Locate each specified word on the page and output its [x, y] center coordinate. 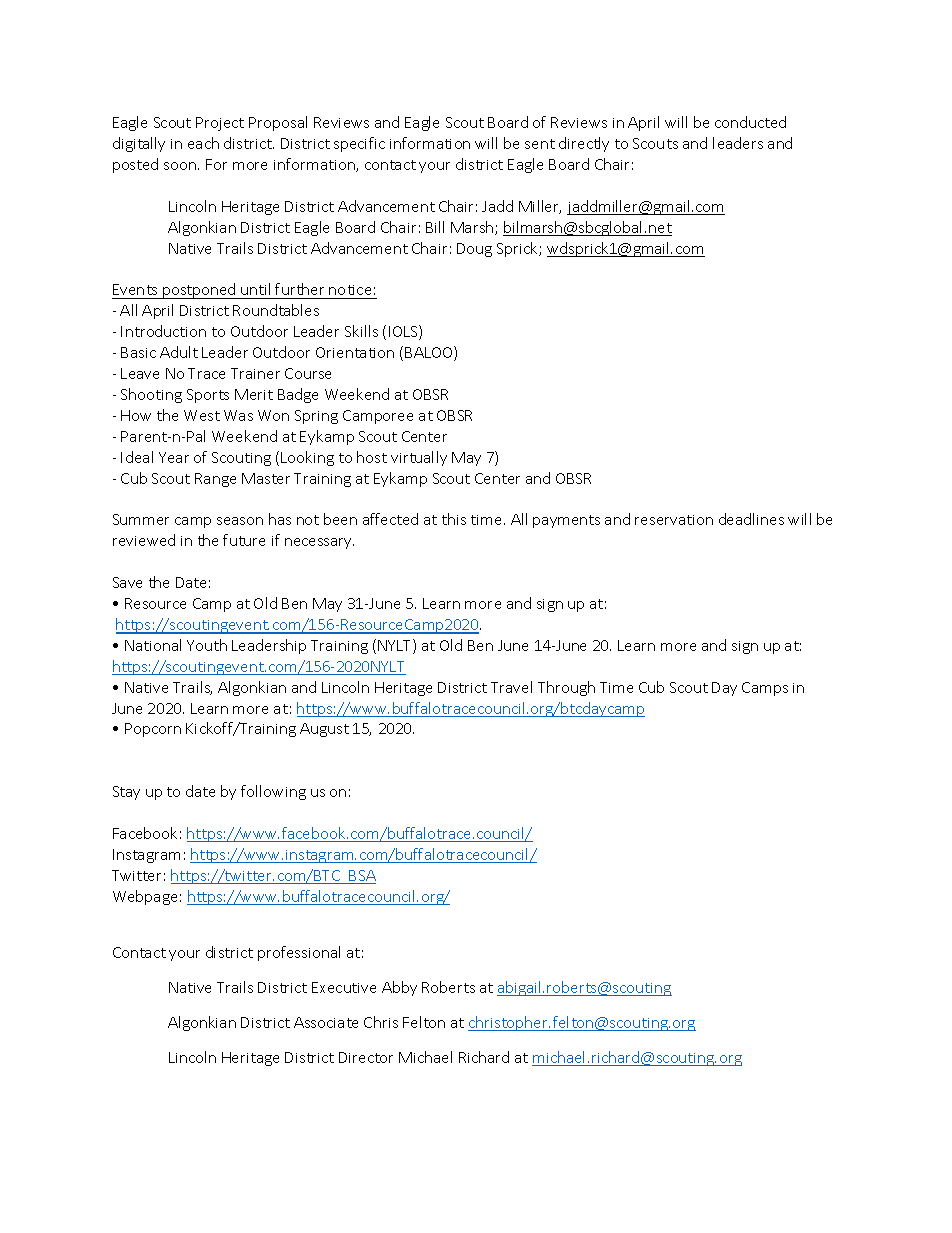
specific [359, 144]
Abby [399, 988]
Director [366, 1057]
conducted [750, 122]
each [203, 143]
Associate [326, 1022]
